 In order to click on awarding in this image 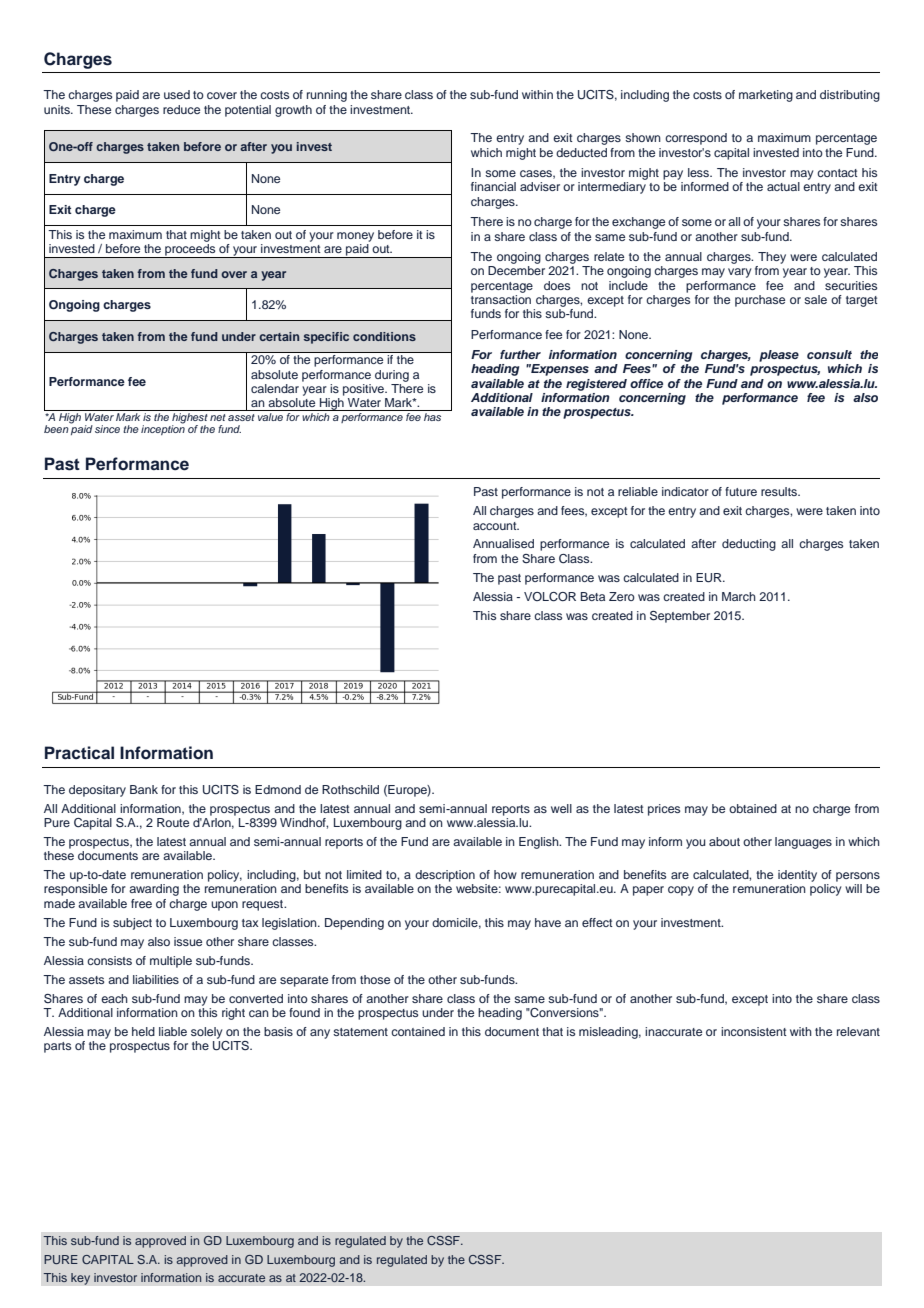, I will do `click(154, 890)`.
